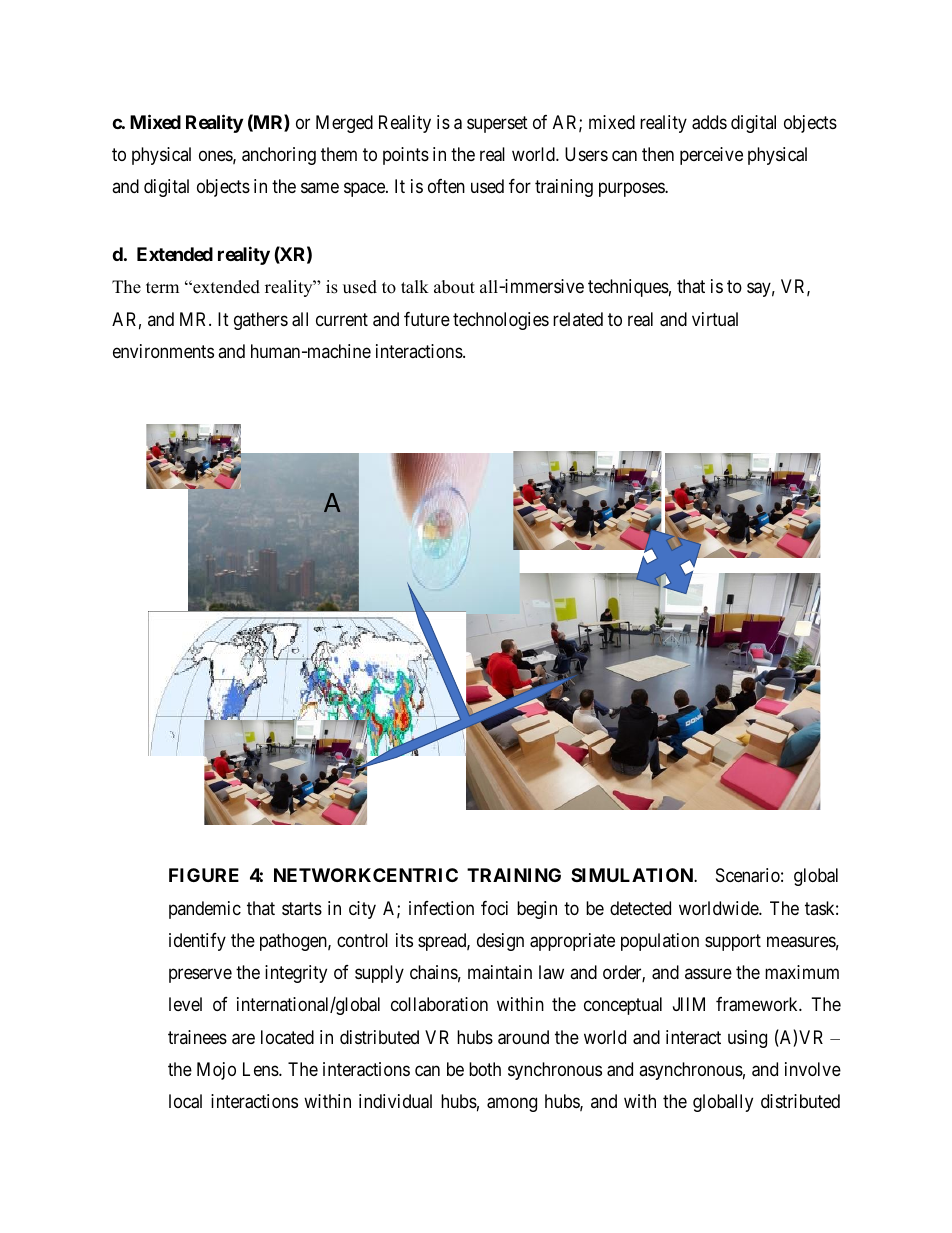  I want to click on technologies, so click(501, 321).
